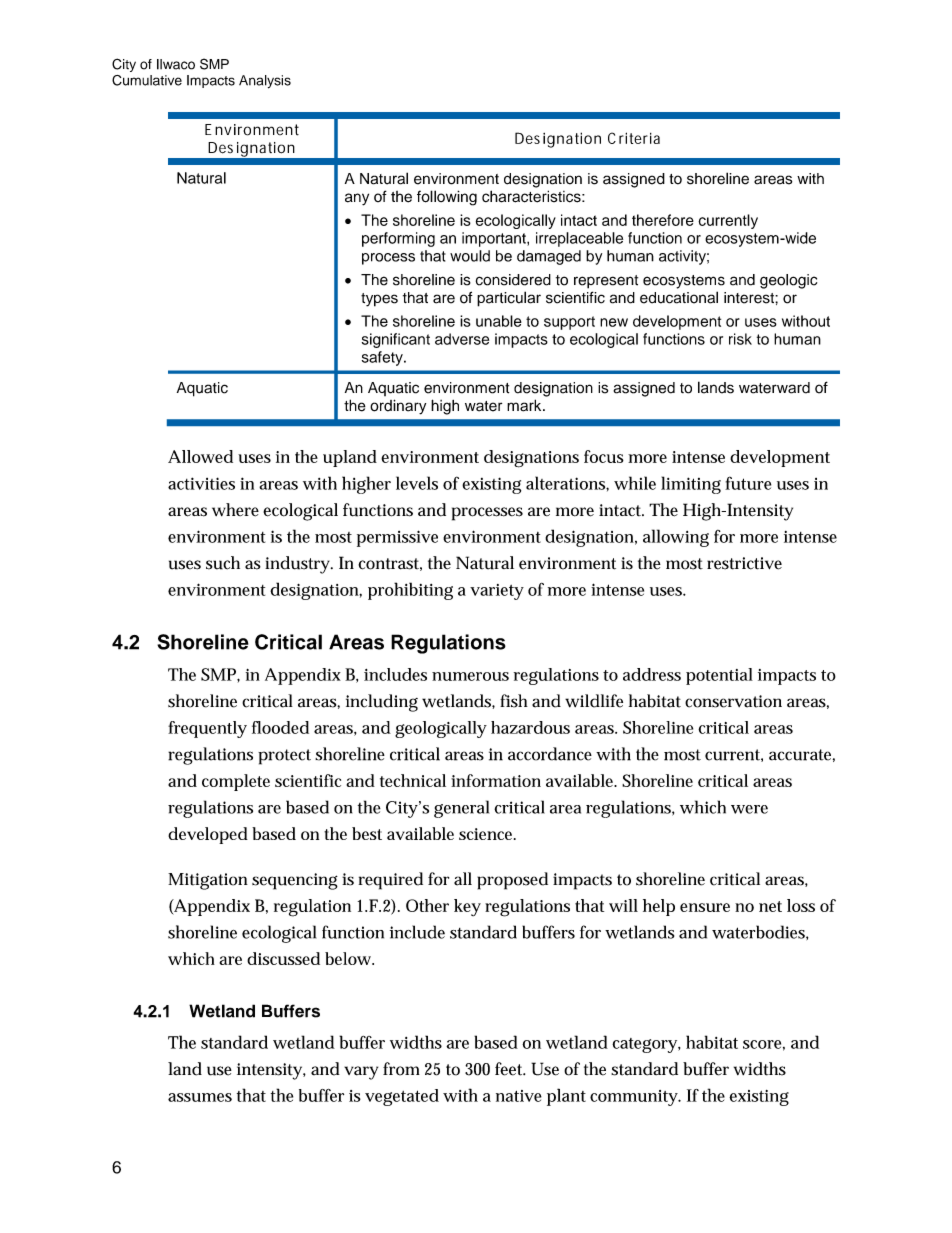  What do you see at coordinates (223, 563) in the image?
I see `such` at bounding box center [223, 563].
